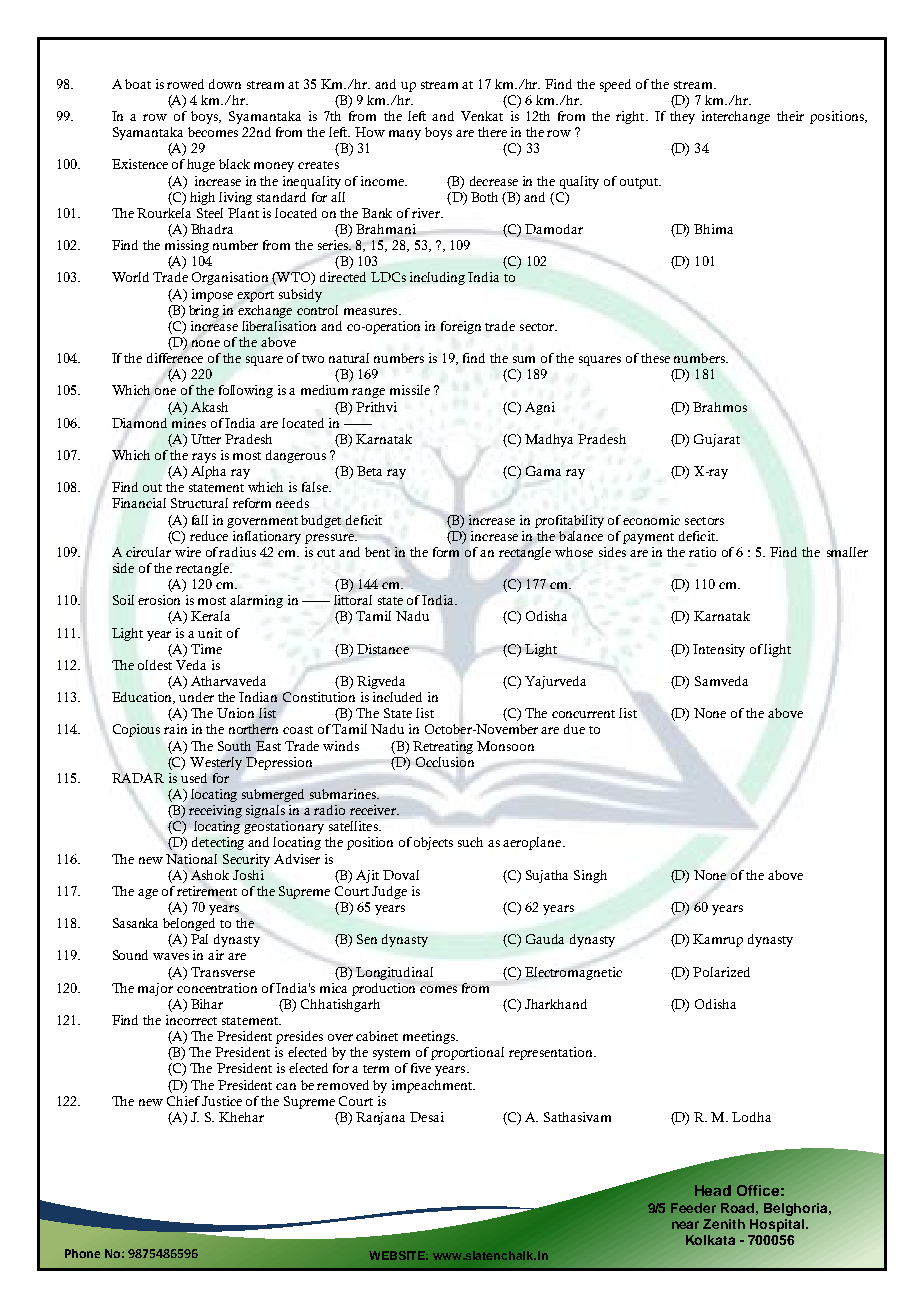 This screenshot has height=1308, width=924. Describe the element at coordinates (543, 471) in the screenshot. I see `Gama` at that location.
